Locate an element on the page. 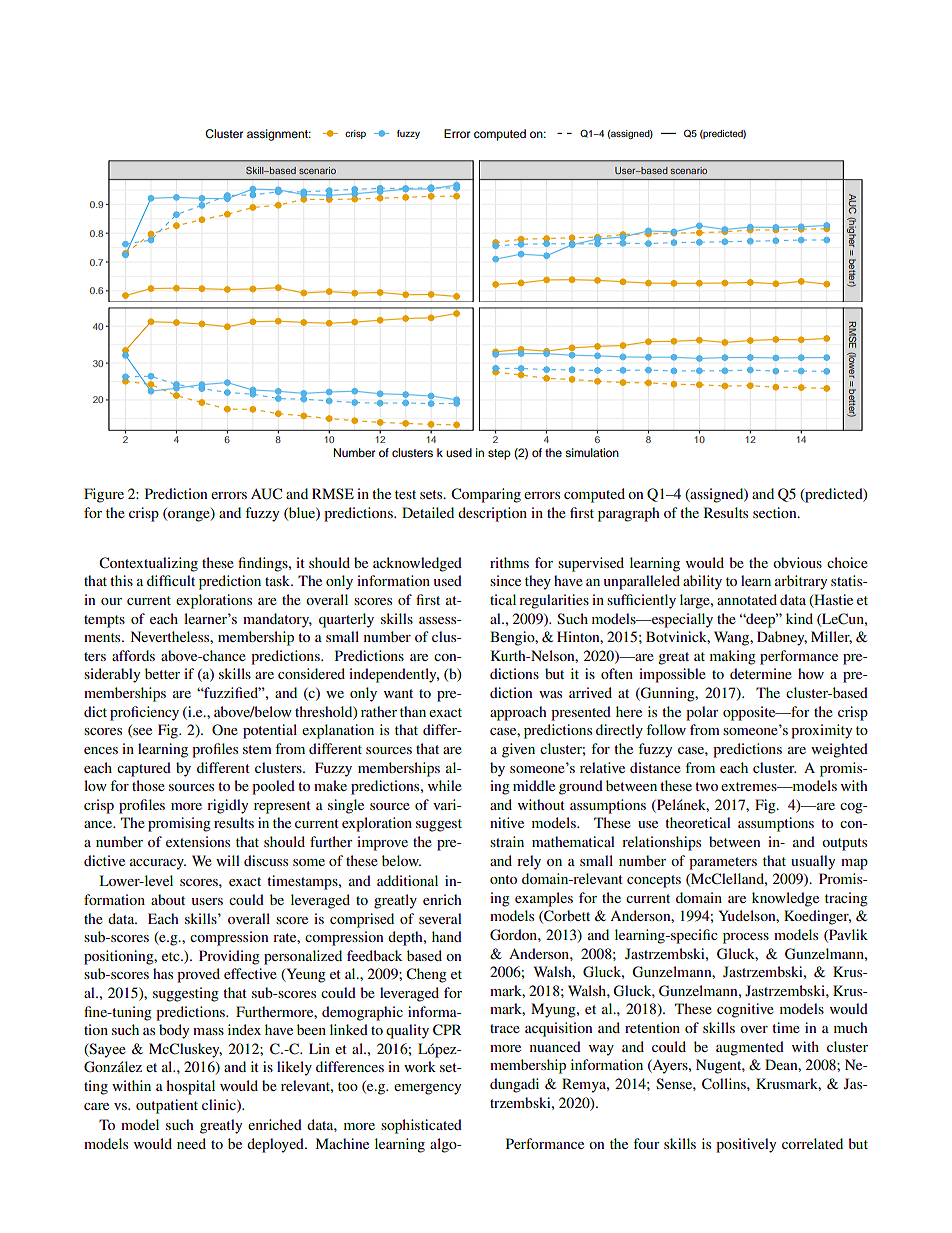  arbitrary is located at coordinates (801, 582).
